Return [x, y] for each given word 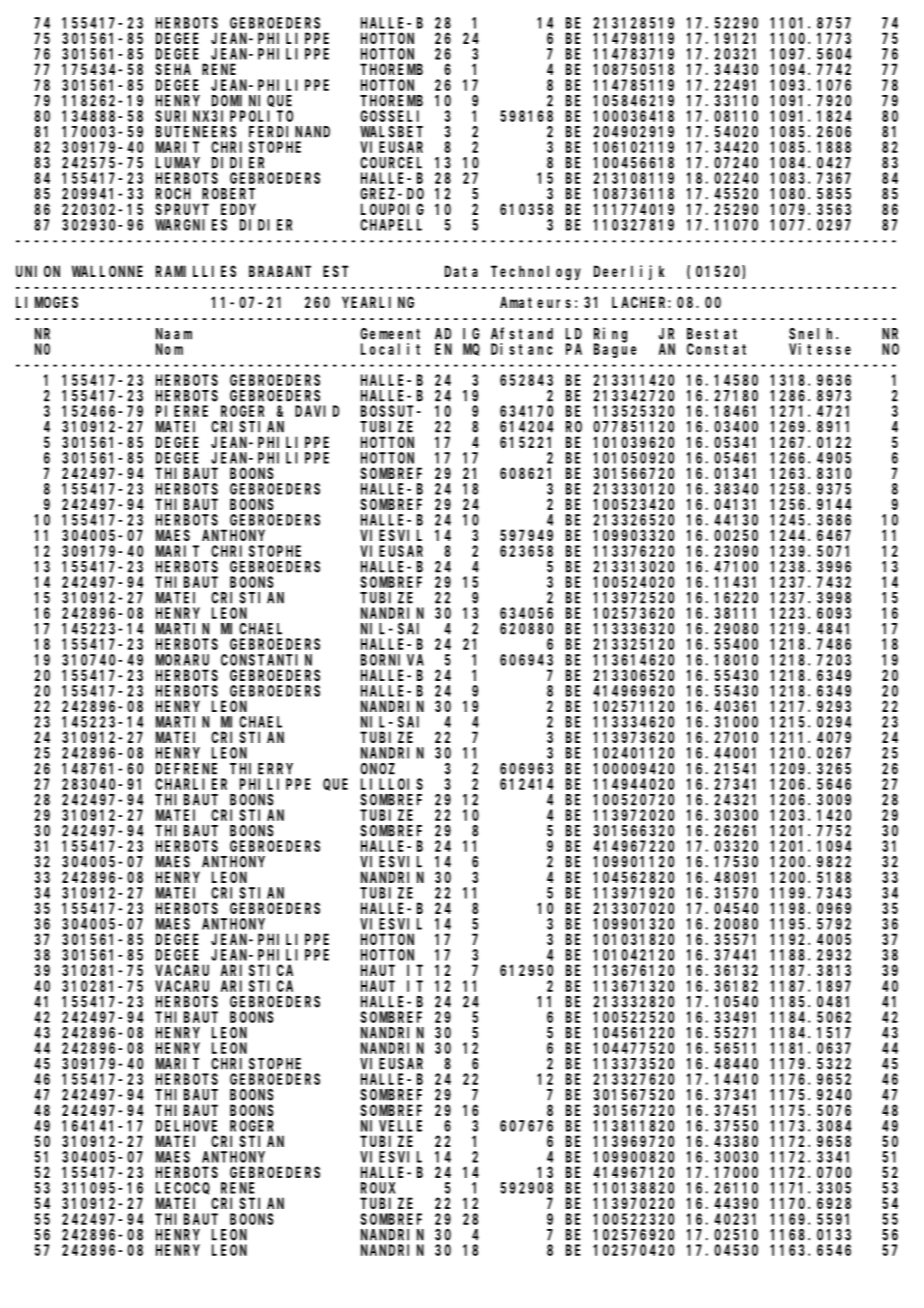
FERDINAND [289, 132]
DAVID [317, 411]
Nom [169, 349]
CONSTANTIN [266, 660]
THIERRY [261, 769]
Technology [536, 273]
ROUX [378, 1188]
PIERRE [182, 411]
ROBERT [228, 194]
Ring [610, 335]
